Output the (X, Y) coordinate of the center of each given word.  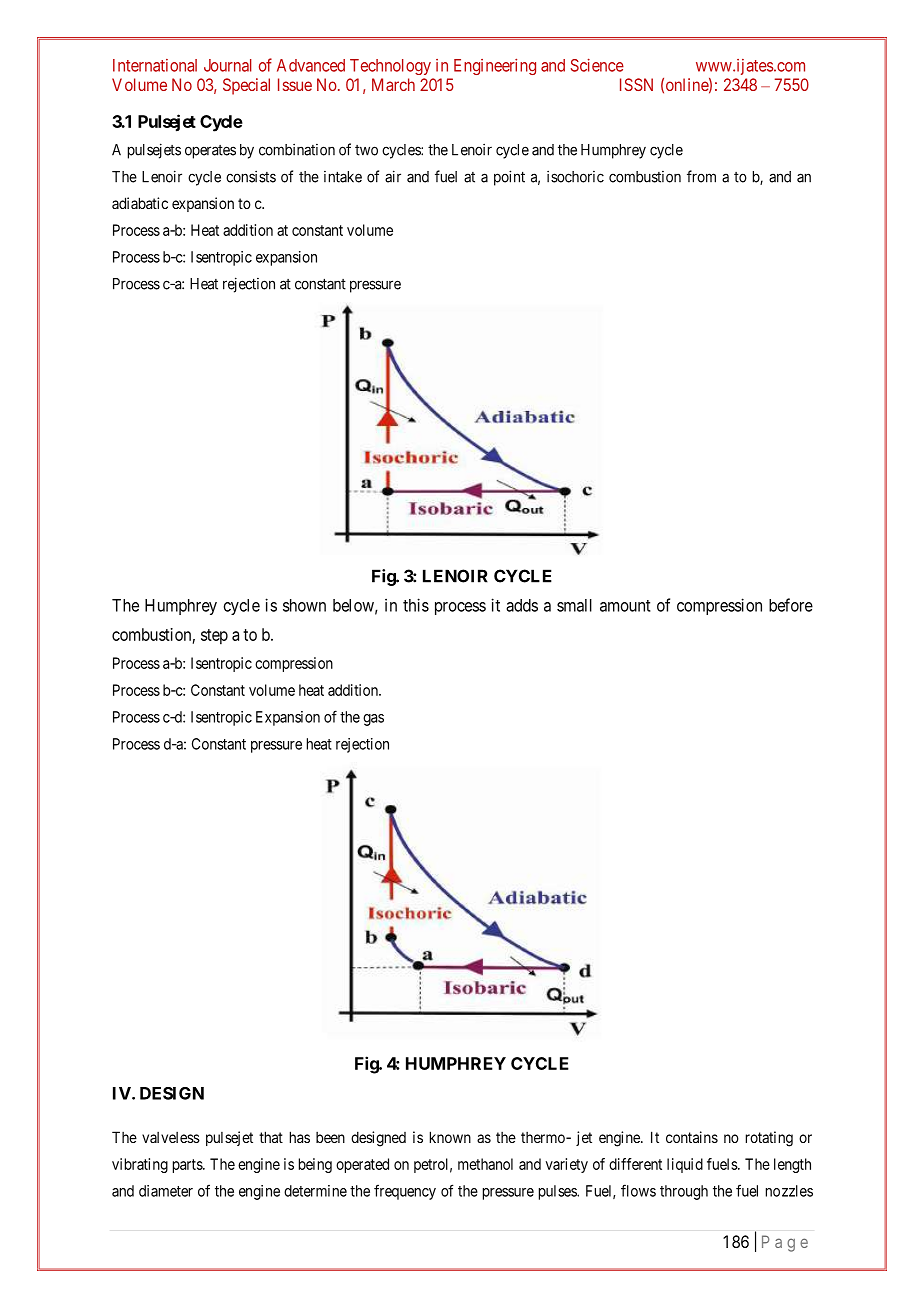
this (416, 605)
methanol (485, 1164)
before (791, 605)
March (393, 84)
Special (246, 86)
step (214, 637)
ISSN (636, 84)
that (271, 1137)
